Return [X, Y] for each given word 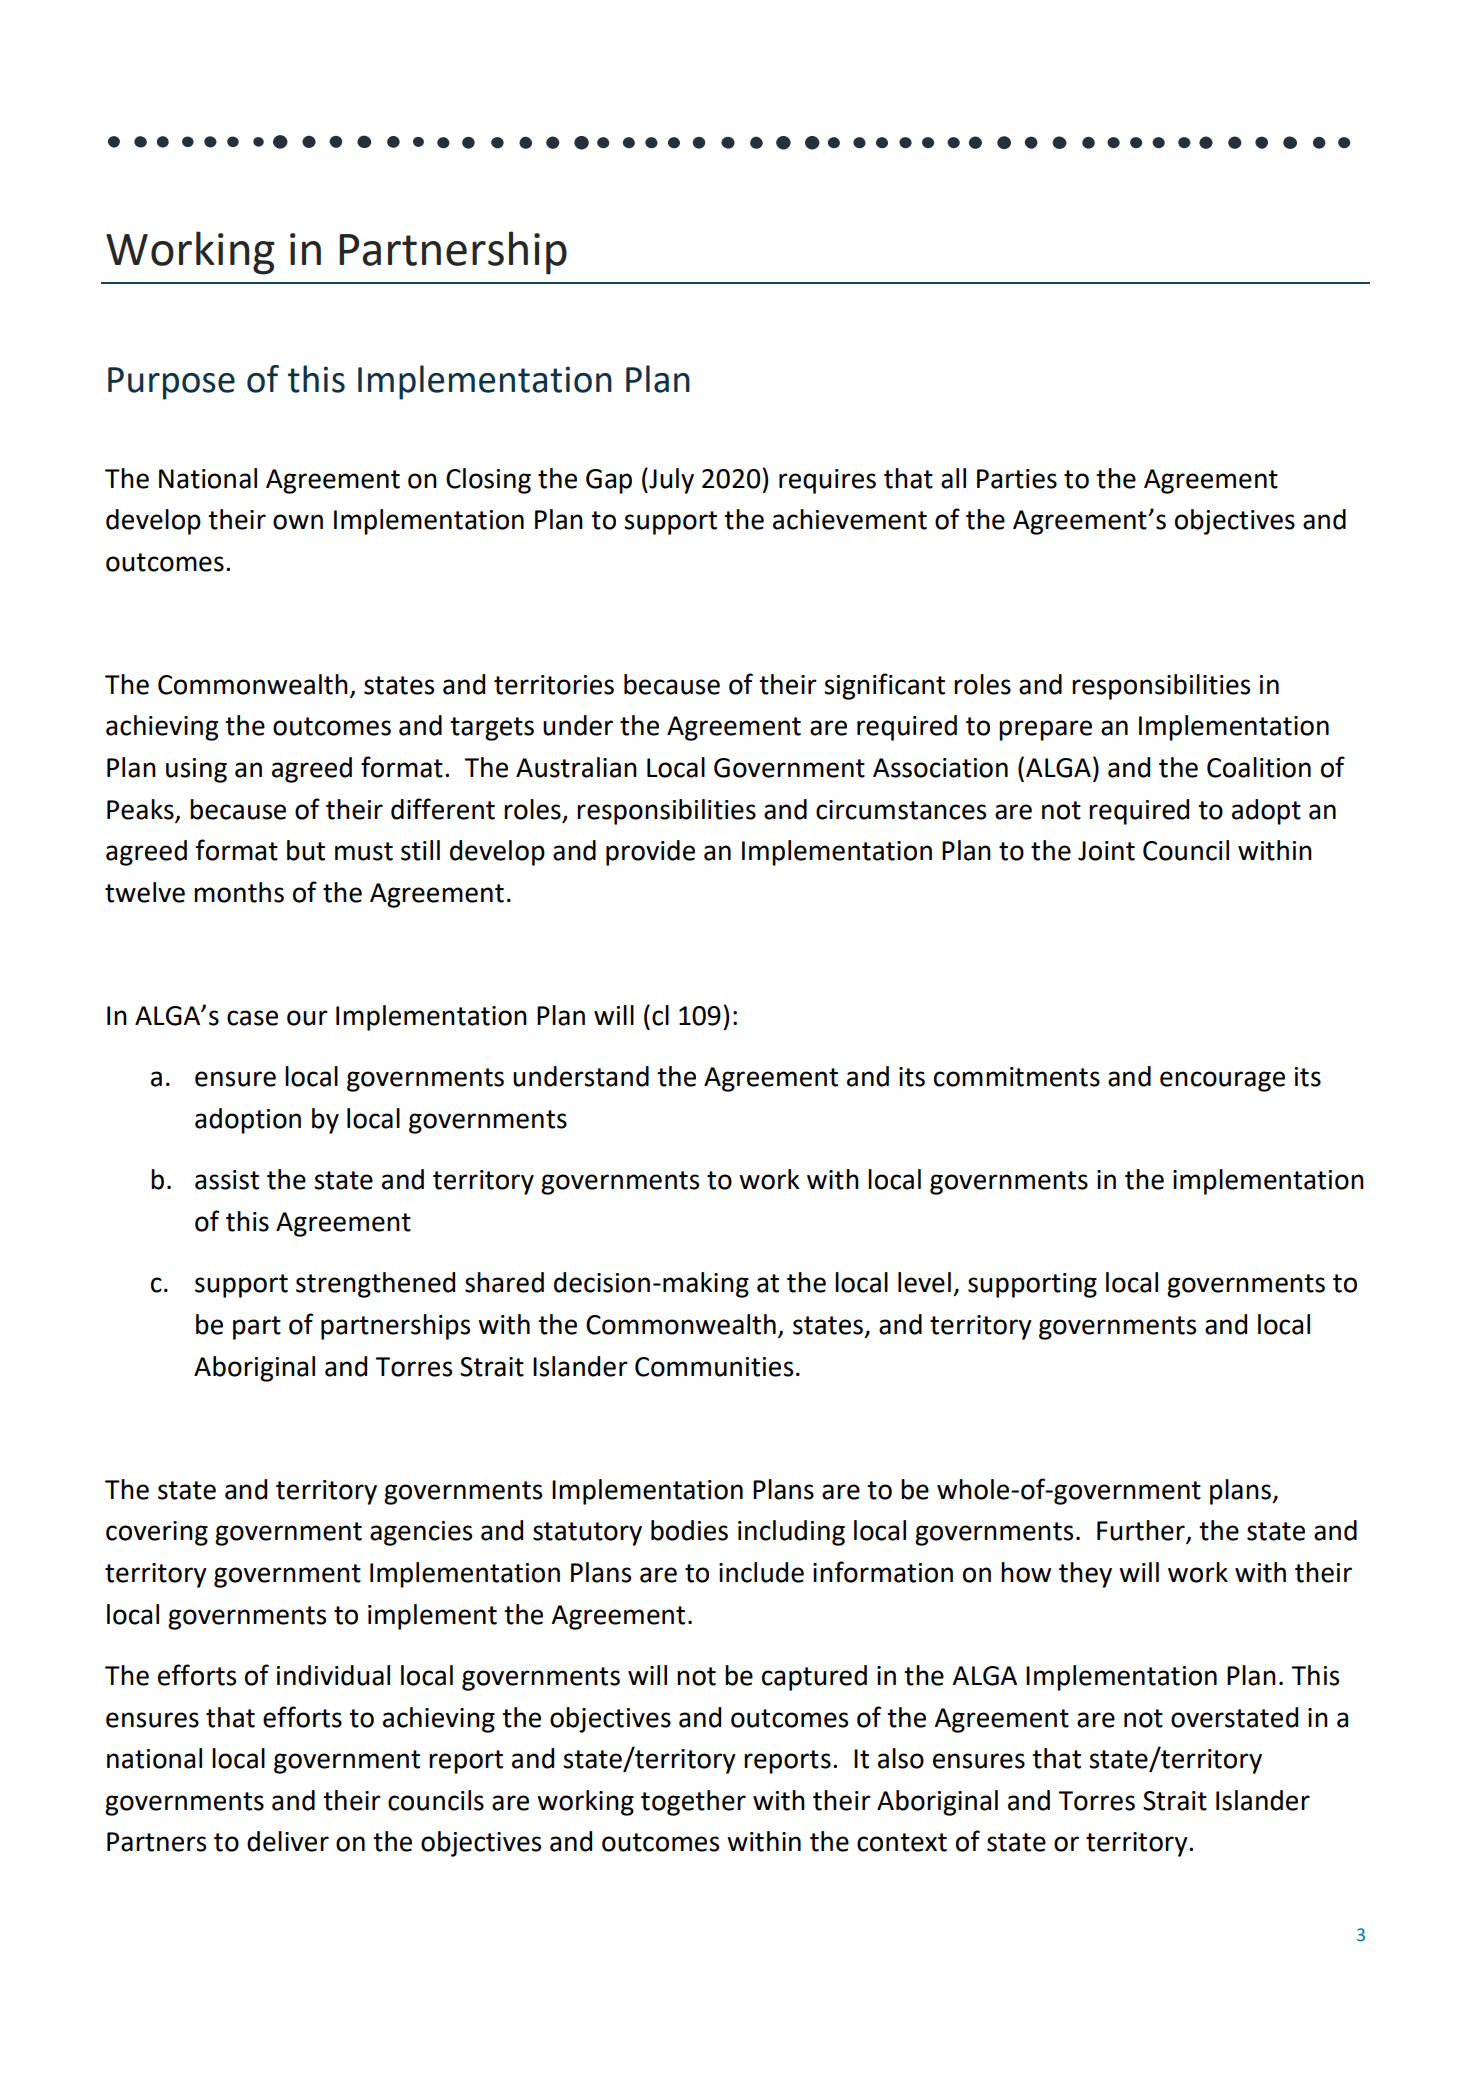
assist [227, 1180]
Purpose [171, 383]
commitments [1017, 1077]
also [901, 1758]
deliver [288, 1841]
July [670, 481]
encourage [1222, 1081]
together [693, 1803]
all [953, 478]
